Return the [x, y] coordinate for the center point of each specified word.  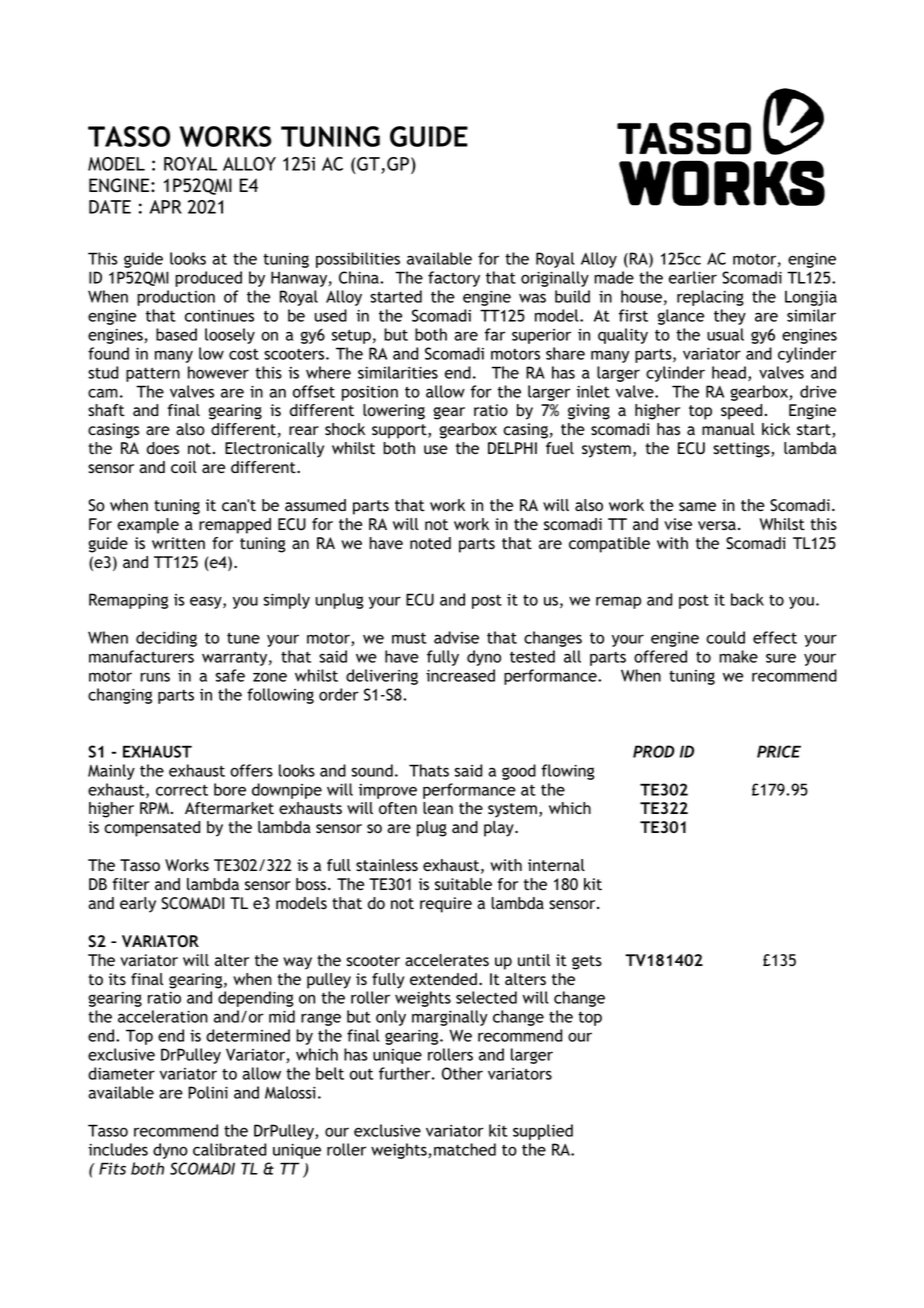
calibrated [229, 1149]
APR [166, 207]
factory [454, 279]
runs [155, 677]
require [446, 905]
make [738, 656]
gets [587, 962]
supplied [543, 1132]
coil [184, 467]
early [138, 905]
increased [460, 675]
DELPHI [512, 448]
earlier [693, 277]
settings [742, 450]
